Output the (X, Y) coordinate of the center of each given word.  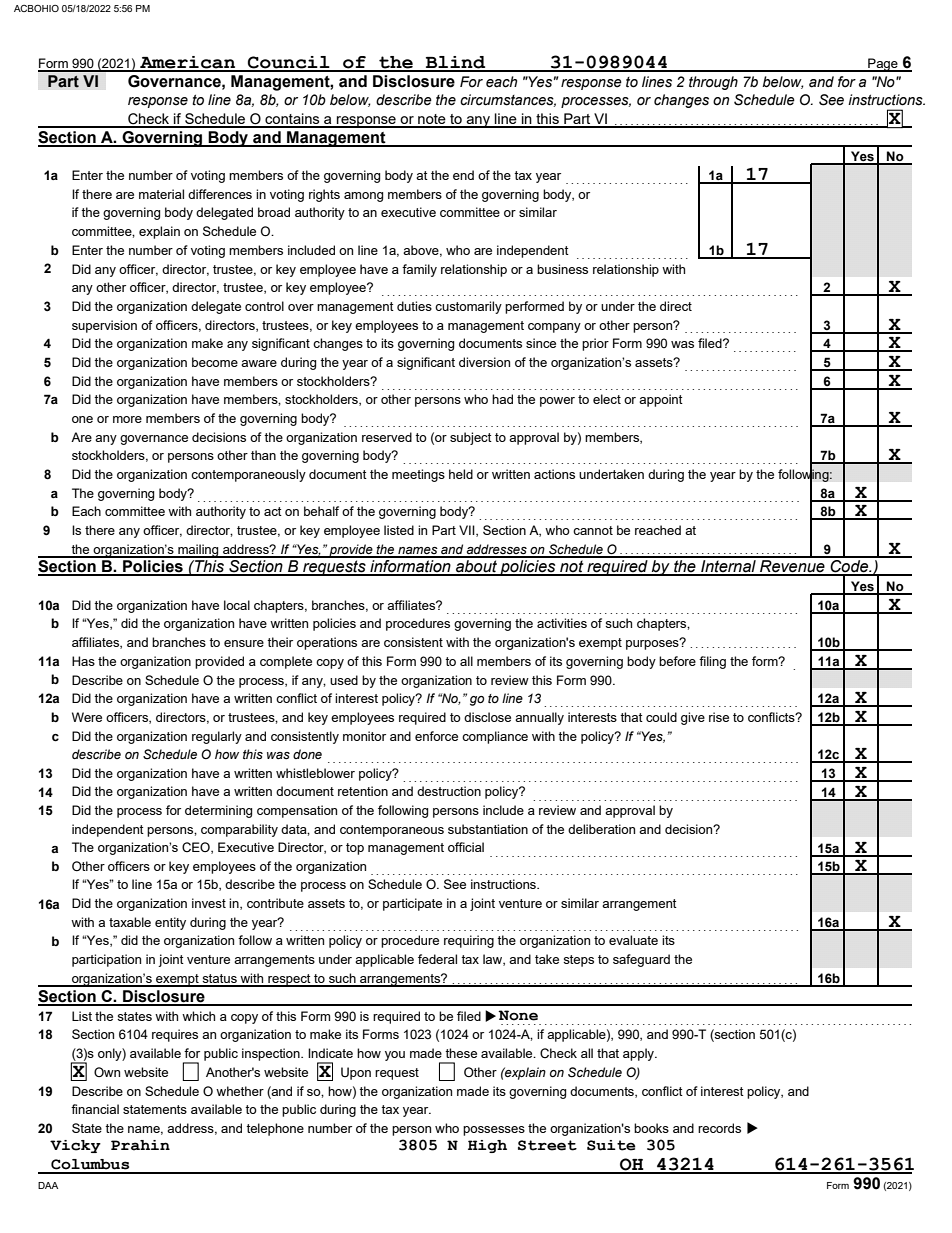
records (719, 1128)
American (188, 63)
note (432, 120)
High (487, 1146)
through (713, 83)
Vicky (75, 1146)
